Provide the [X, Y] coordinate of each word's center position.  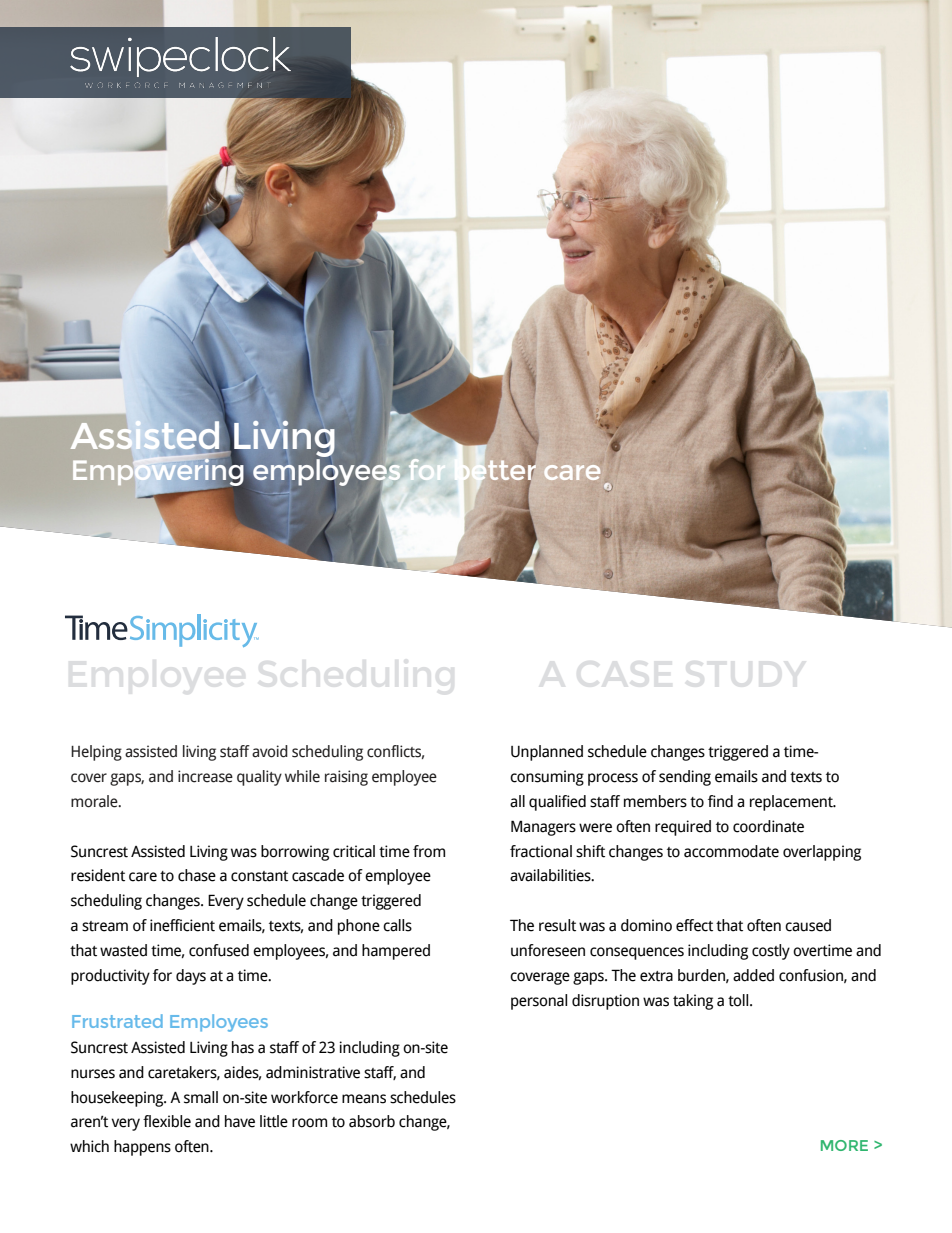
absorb [372, 1121]
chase [197, 875]
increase [205, 776]
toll [739, 1000]
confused [219, 950]
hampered [396, 952]
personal [539, 1002]
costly [771, 952]
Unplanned [547, 753]
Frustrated [117, 1021]
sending [685, 778]
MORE [844, 1145]
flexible [167, 1121]
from [429, 851]
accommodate [731, 851]
